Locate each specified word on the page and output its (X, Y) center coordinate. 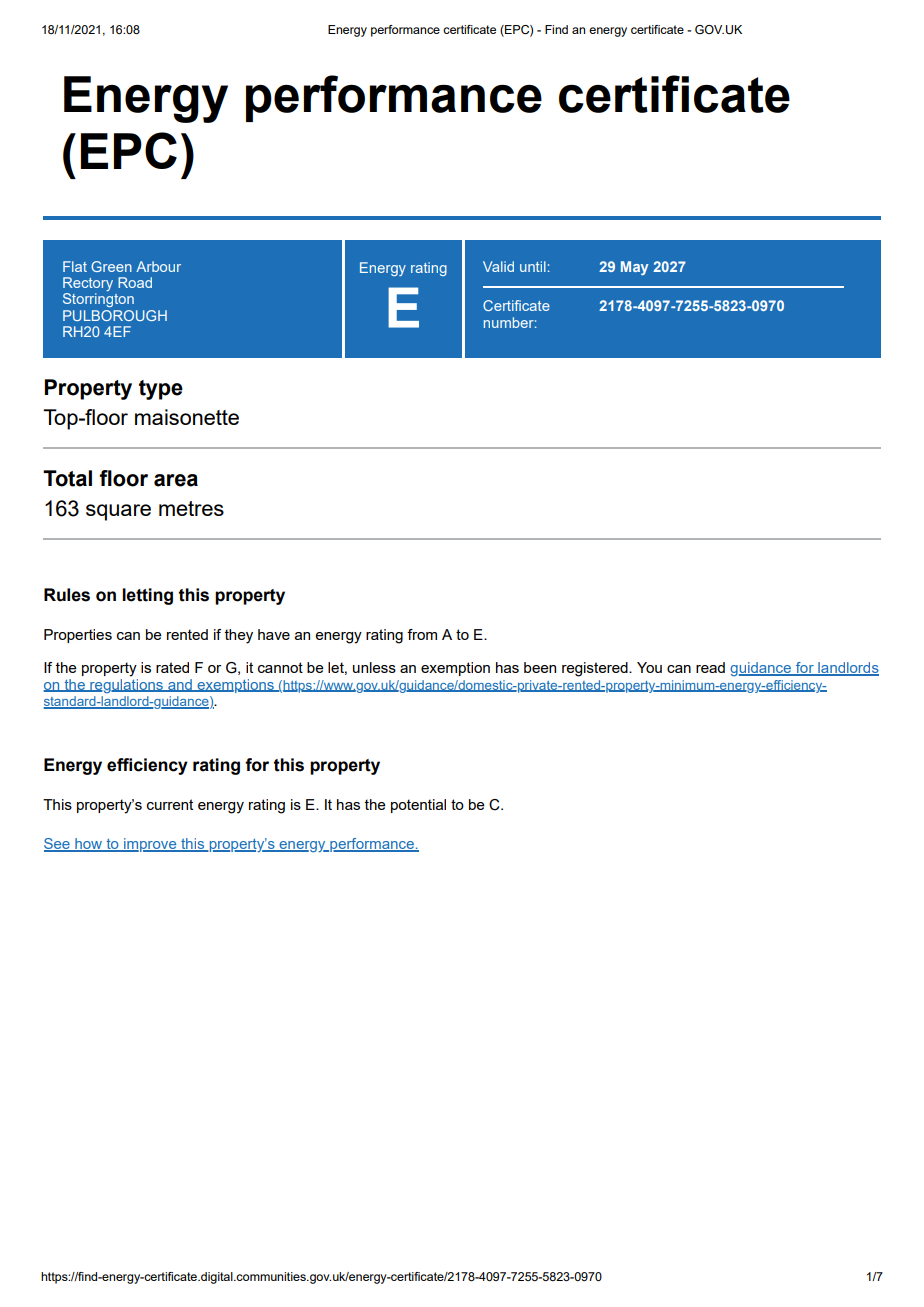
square (118, 512)
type (161, 390)
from (422, 634)
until (533, 266)
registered (596, 669)
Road (135, 282)
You (649, 667)
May (635, 268)
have (274, 634)
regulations (126, 684)
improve (150, 845)
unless (374, 667)
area (176, 480)
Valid (498, 266)
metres (191, 508)
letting (147, 596)
